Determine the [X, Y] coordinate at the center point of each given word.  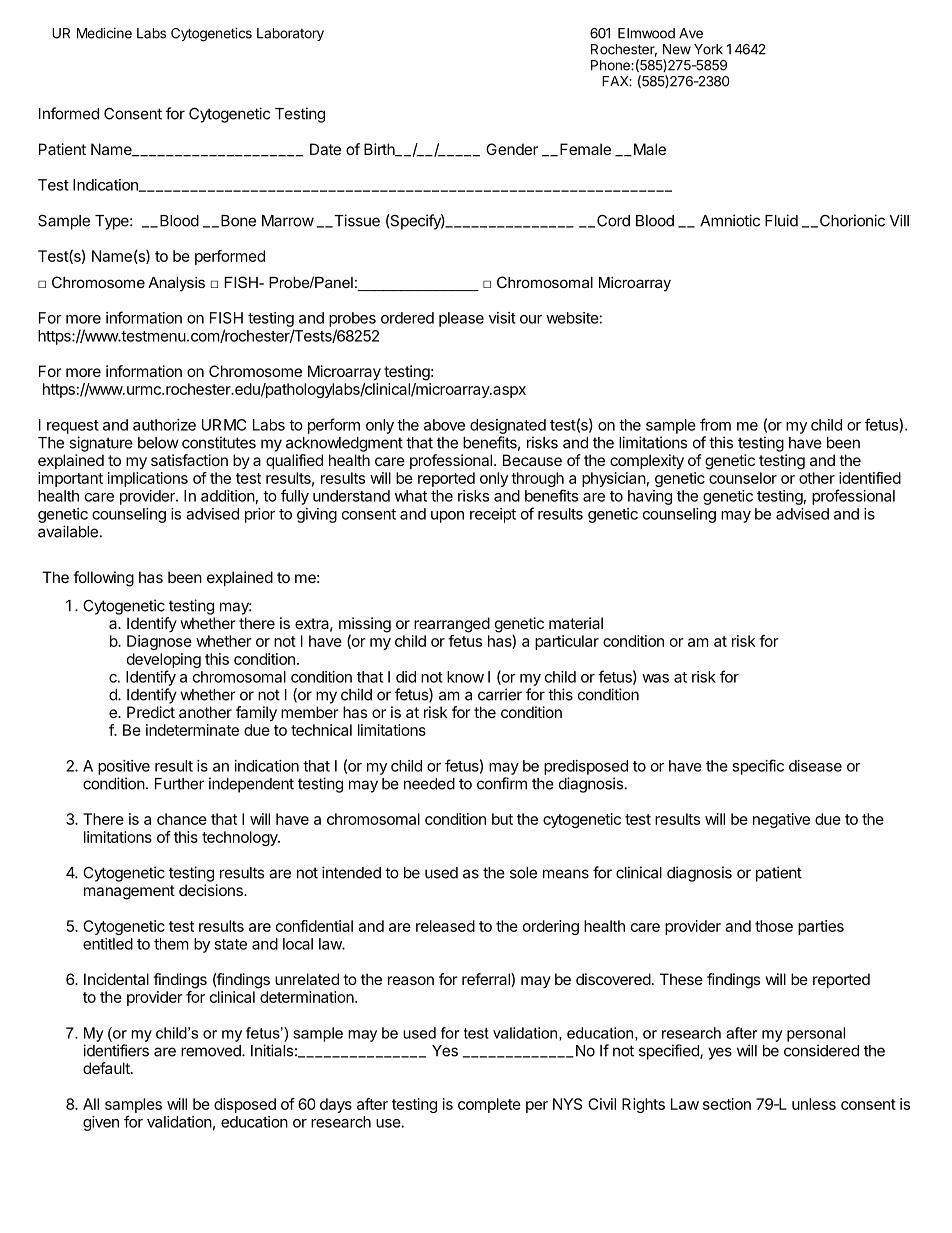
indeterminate [192, 730]
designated [508, 426]
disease [815, 766]
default [107, 1068]
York [708, 49]
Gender [512, 149]
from [715, 424]
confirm [502, 783]
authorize [164, 425]
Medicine [104, 33]
